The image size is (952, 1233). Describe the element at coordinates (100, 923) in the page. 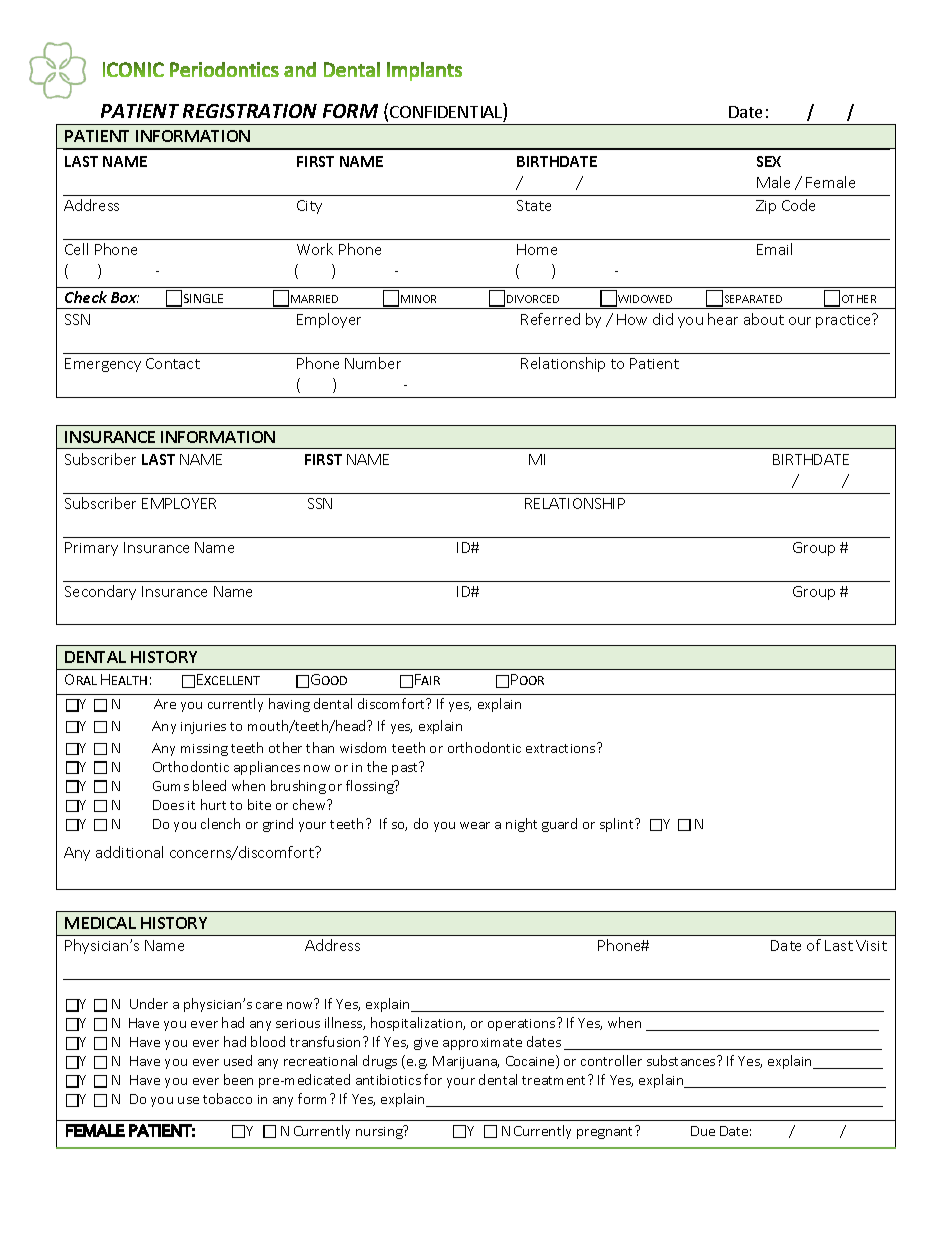

I see `MEDICAL` at that location.
